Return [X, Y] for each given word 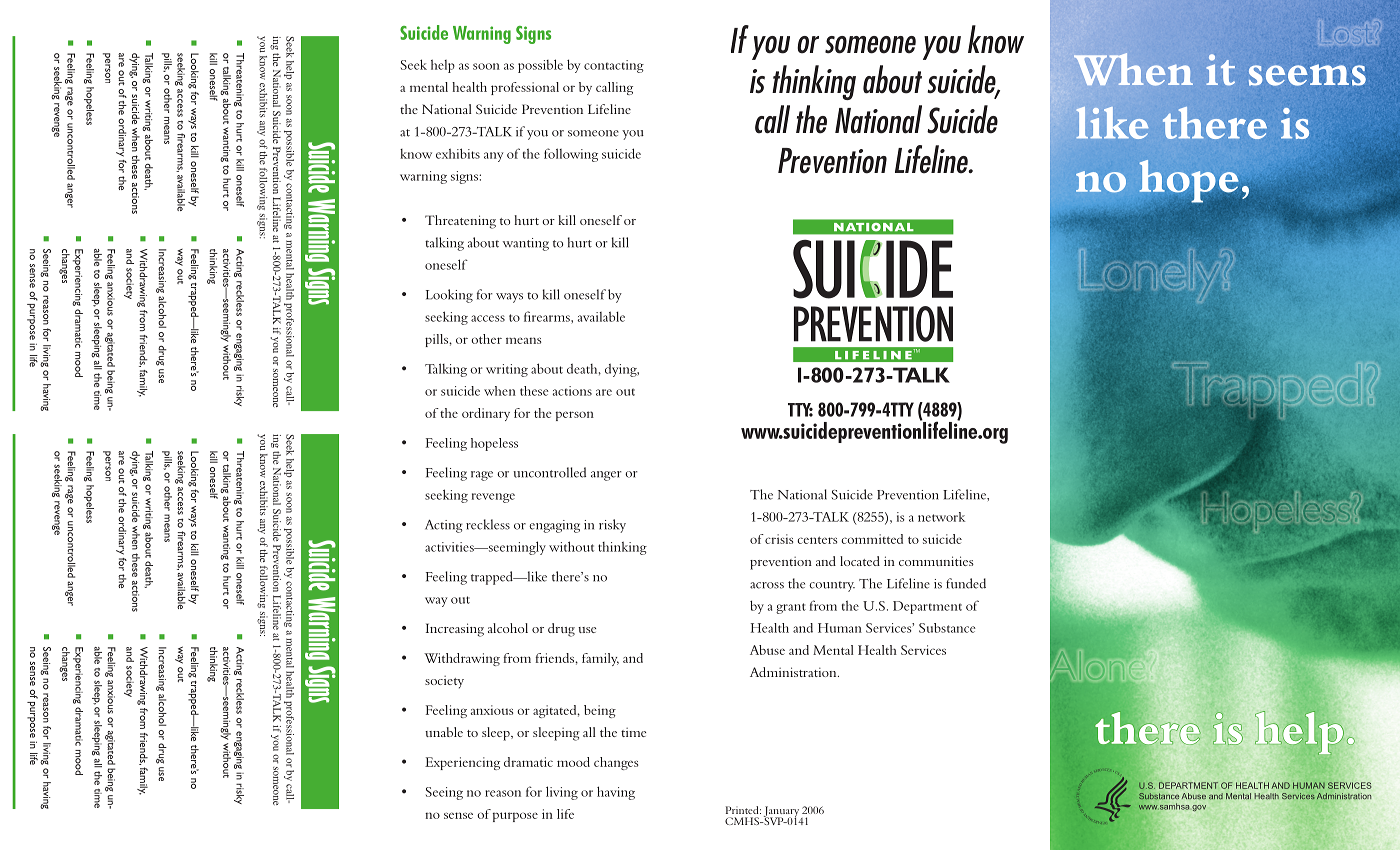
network [941, 517]
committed [872, 539]
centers [817, 540]
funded [966, 583]
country [832, 586]
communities [936, 561]
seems [1307, 75]
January [781, 812]
